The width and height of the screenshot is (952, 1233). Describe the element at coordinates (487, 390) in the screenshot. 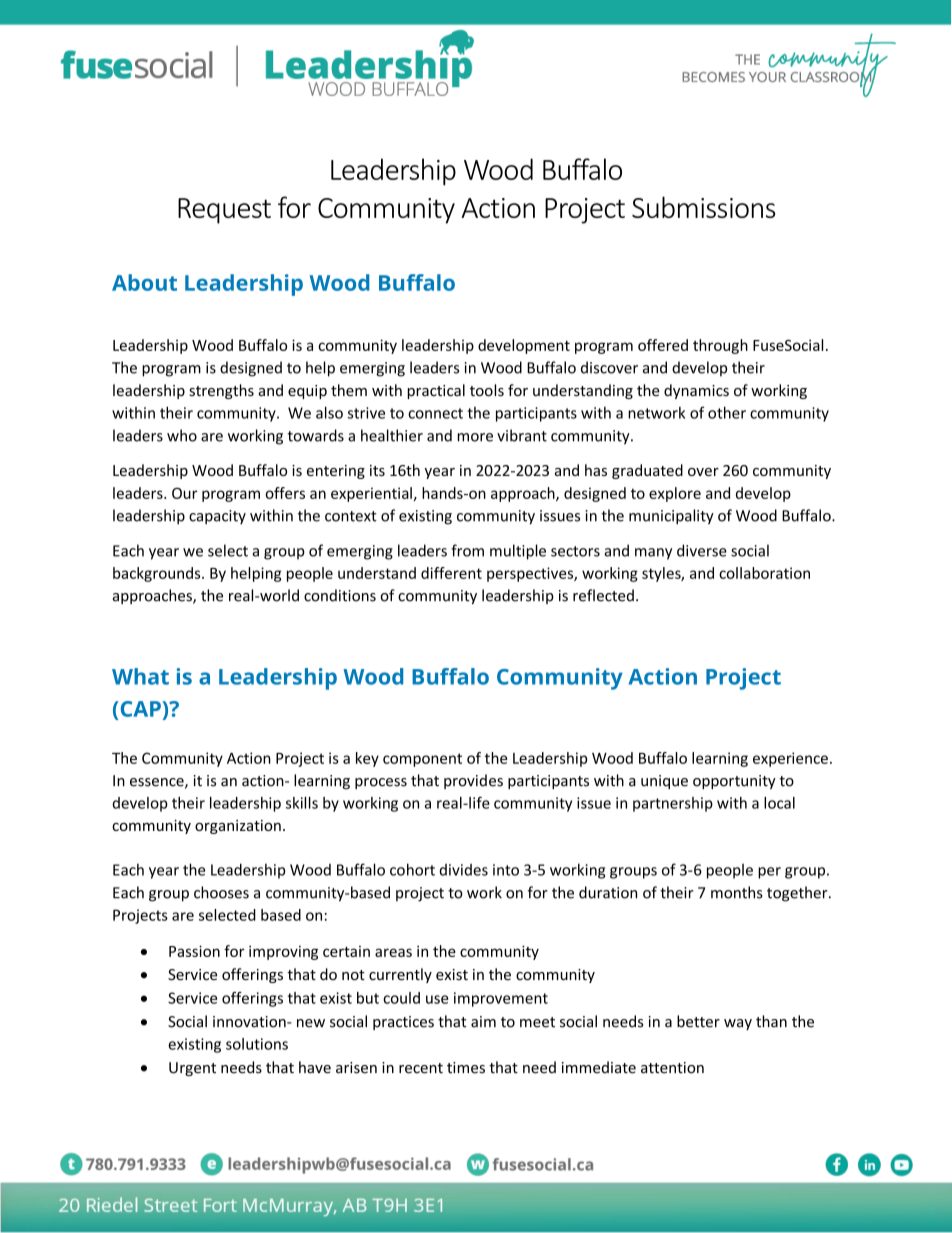

I see `tools` at that location.
